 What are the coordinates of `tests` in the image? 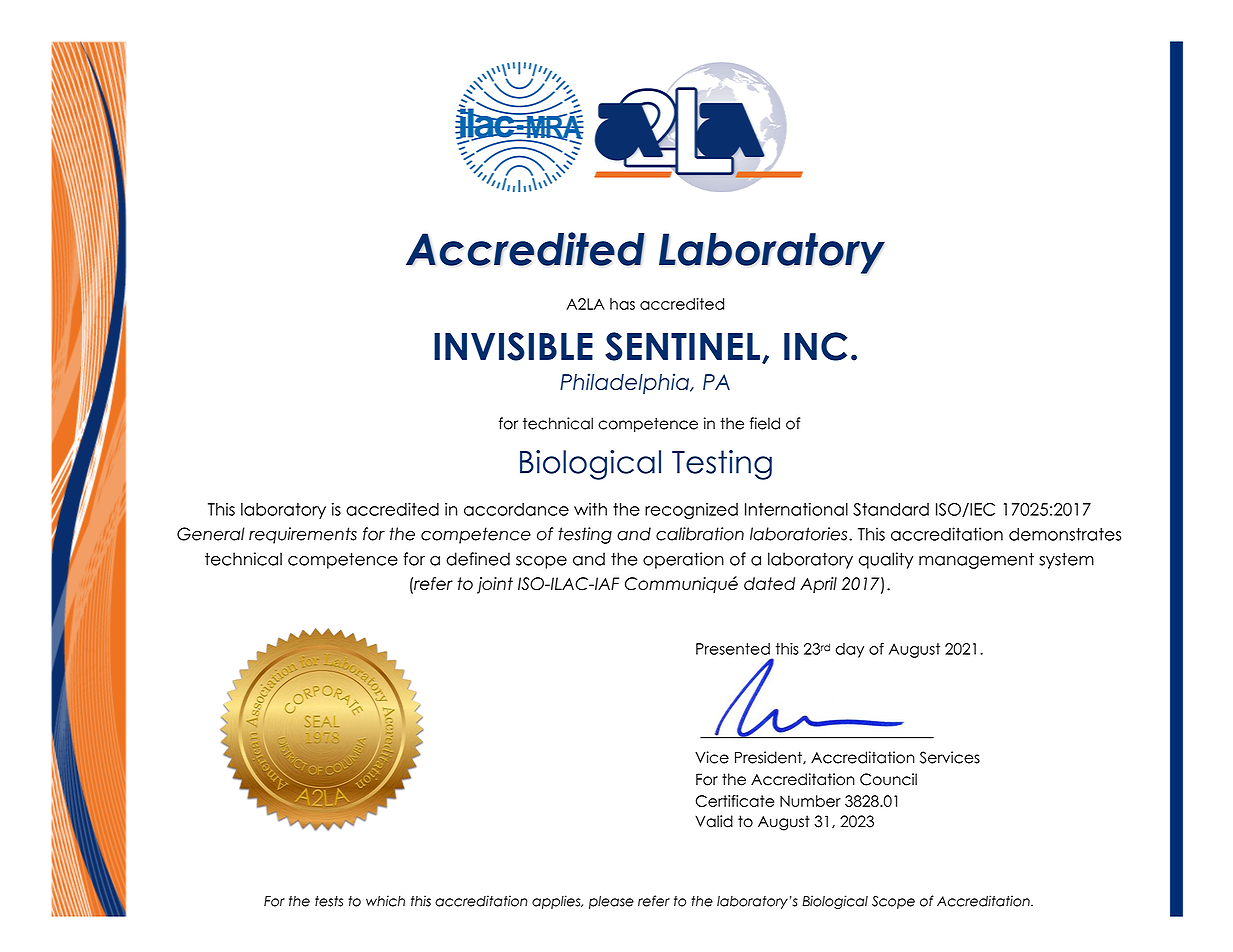 It's located at (329, 901).
